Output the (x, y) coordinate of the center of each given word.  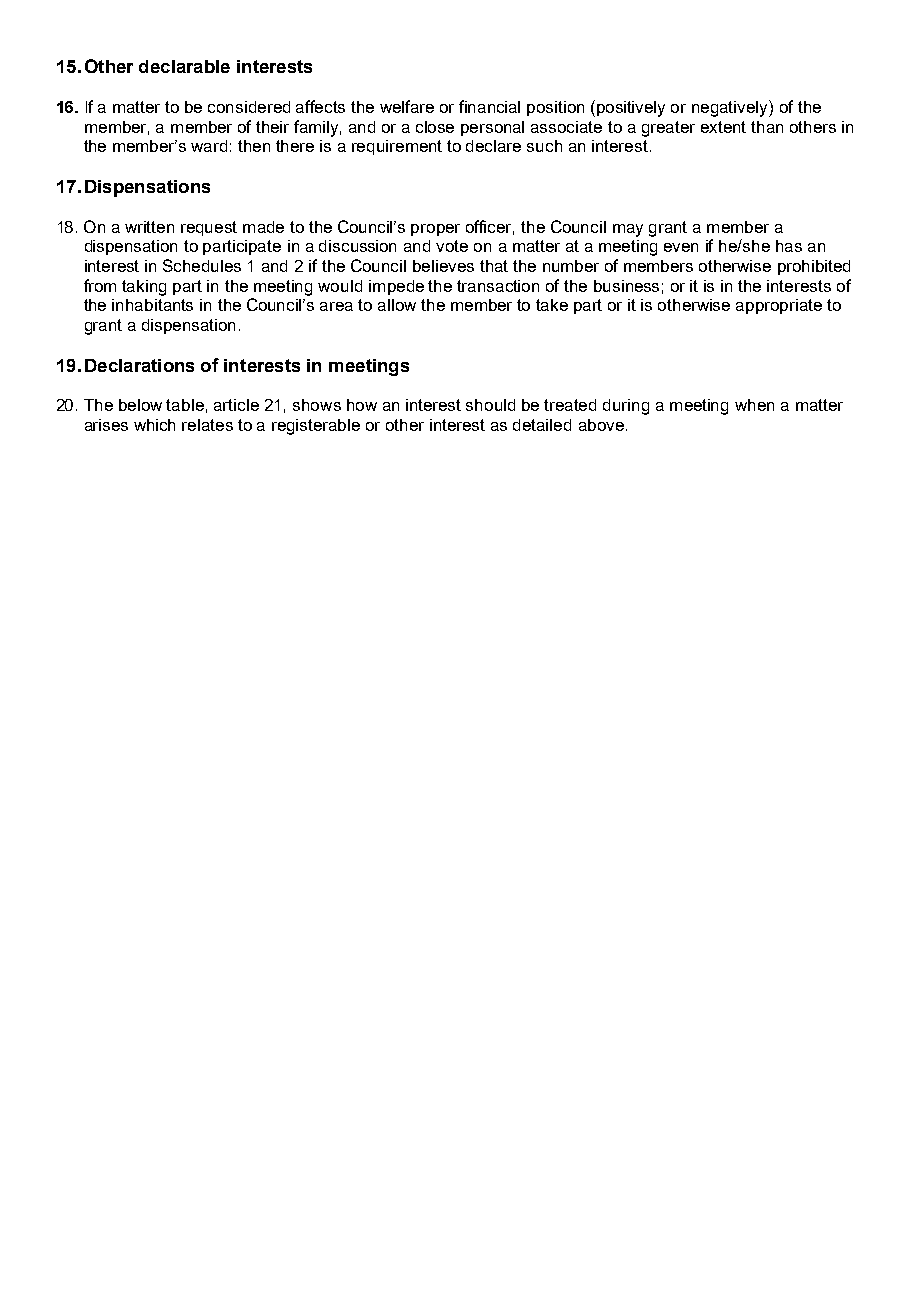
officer (490, 227)
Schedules (202, 265)
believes (443, 266)
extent (723, 127)
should (490, 405)
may (628, 230)
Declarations (139, 365)
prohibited (814, 267)
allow (397, 305)
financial (489, 106)
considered (249, 107)
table (185, 405)
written (149, 227)
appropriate (779, 306)
